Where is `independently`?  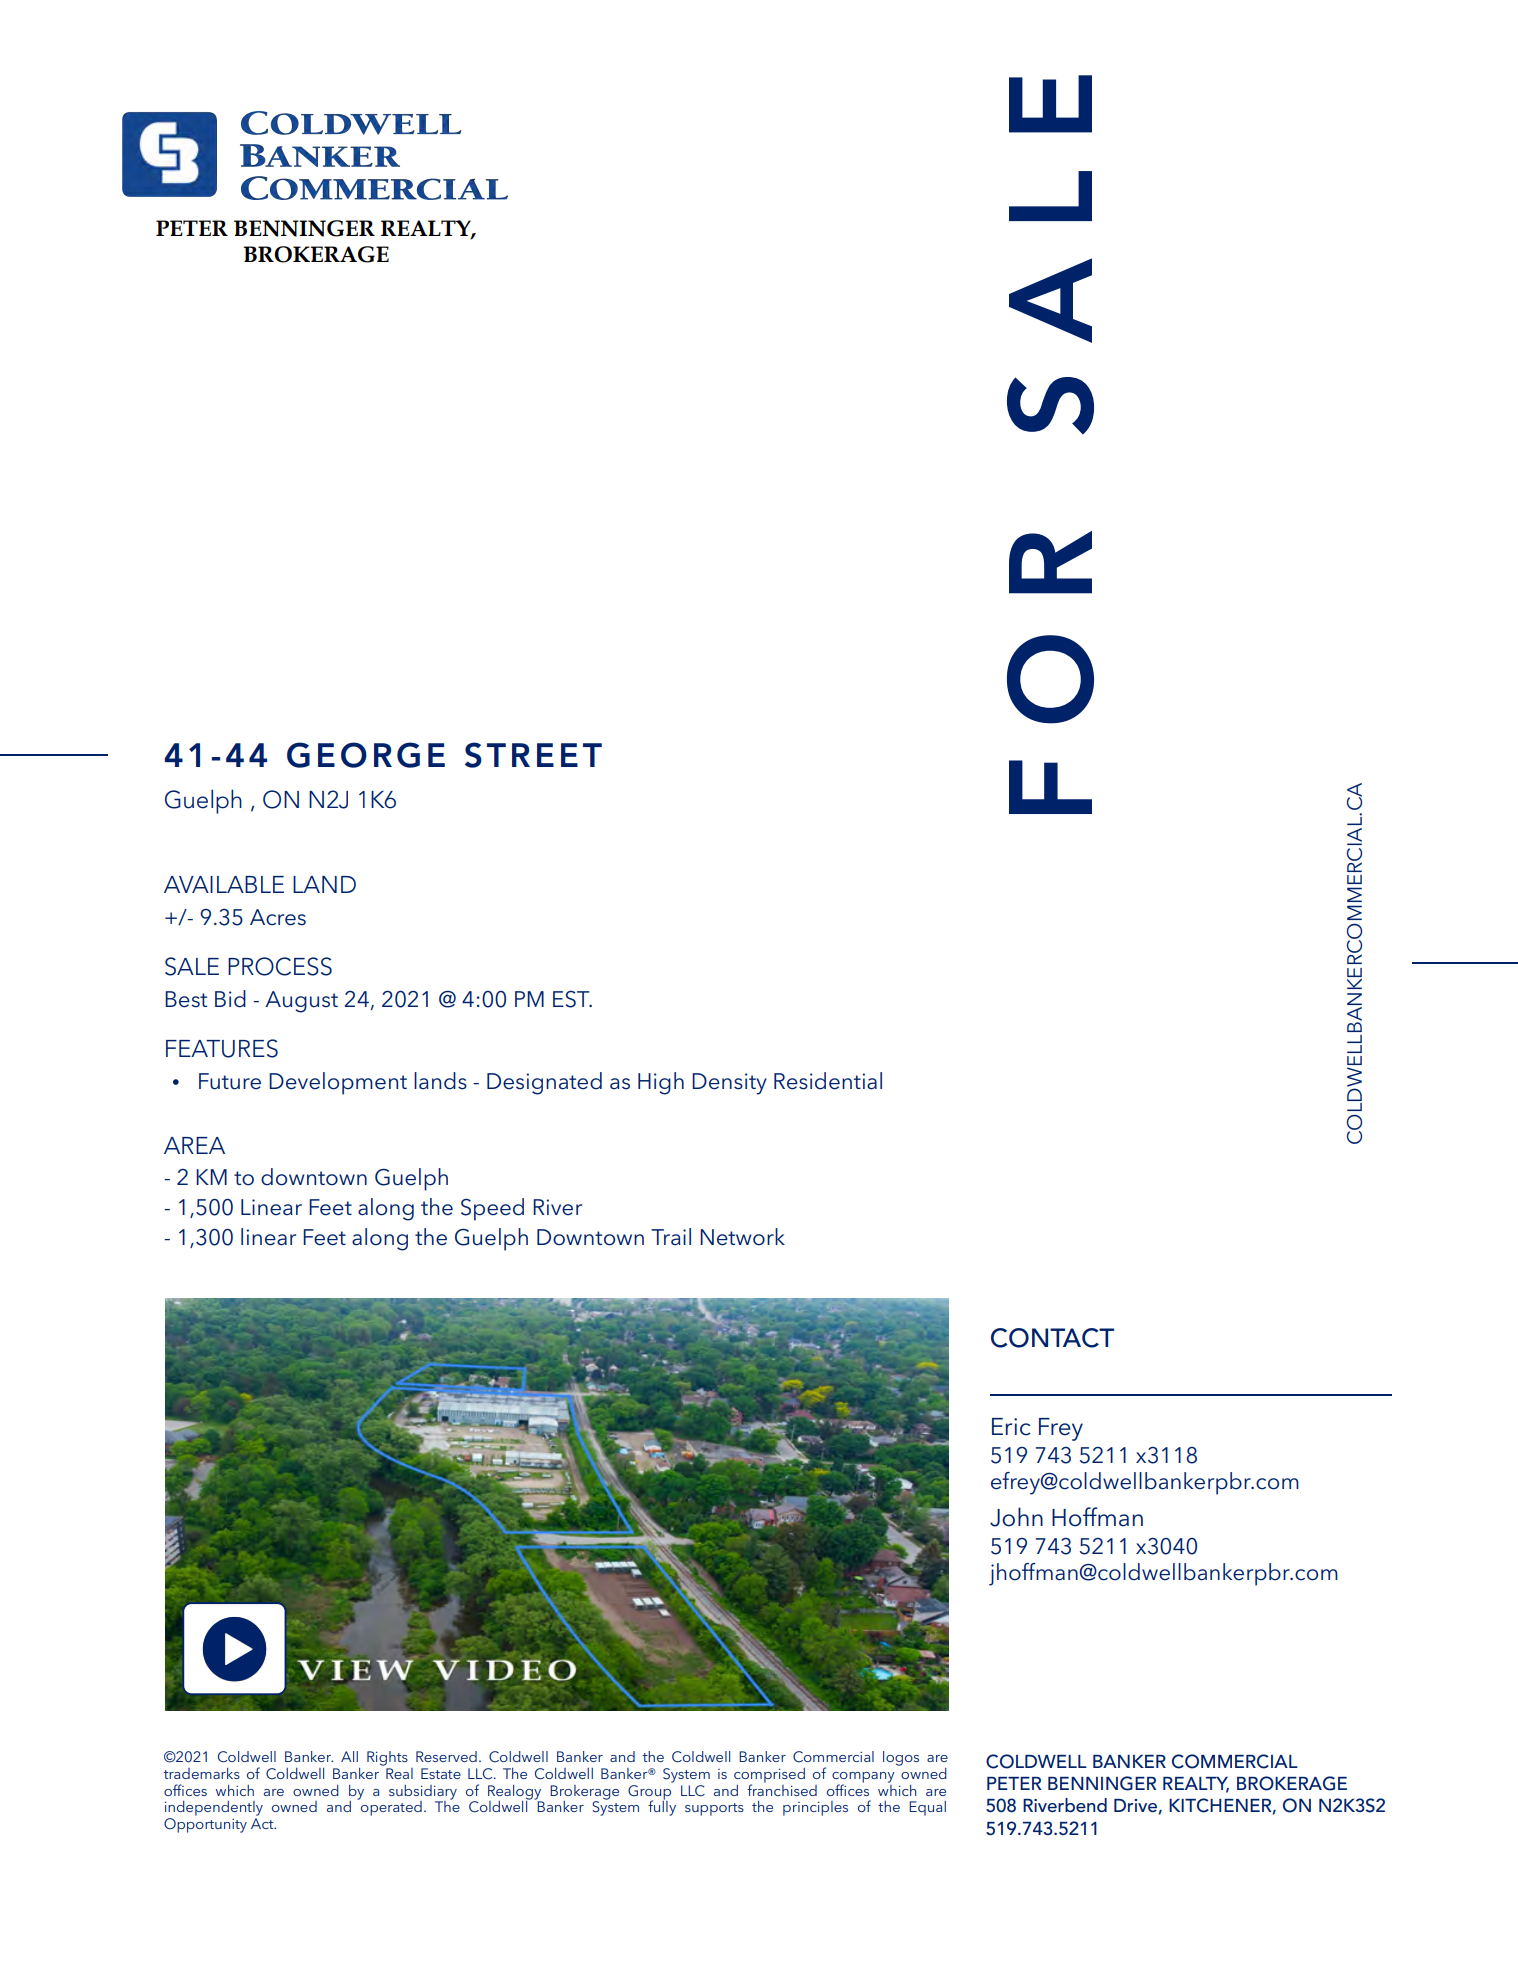
independently is located at coordinates (214, 1808).
